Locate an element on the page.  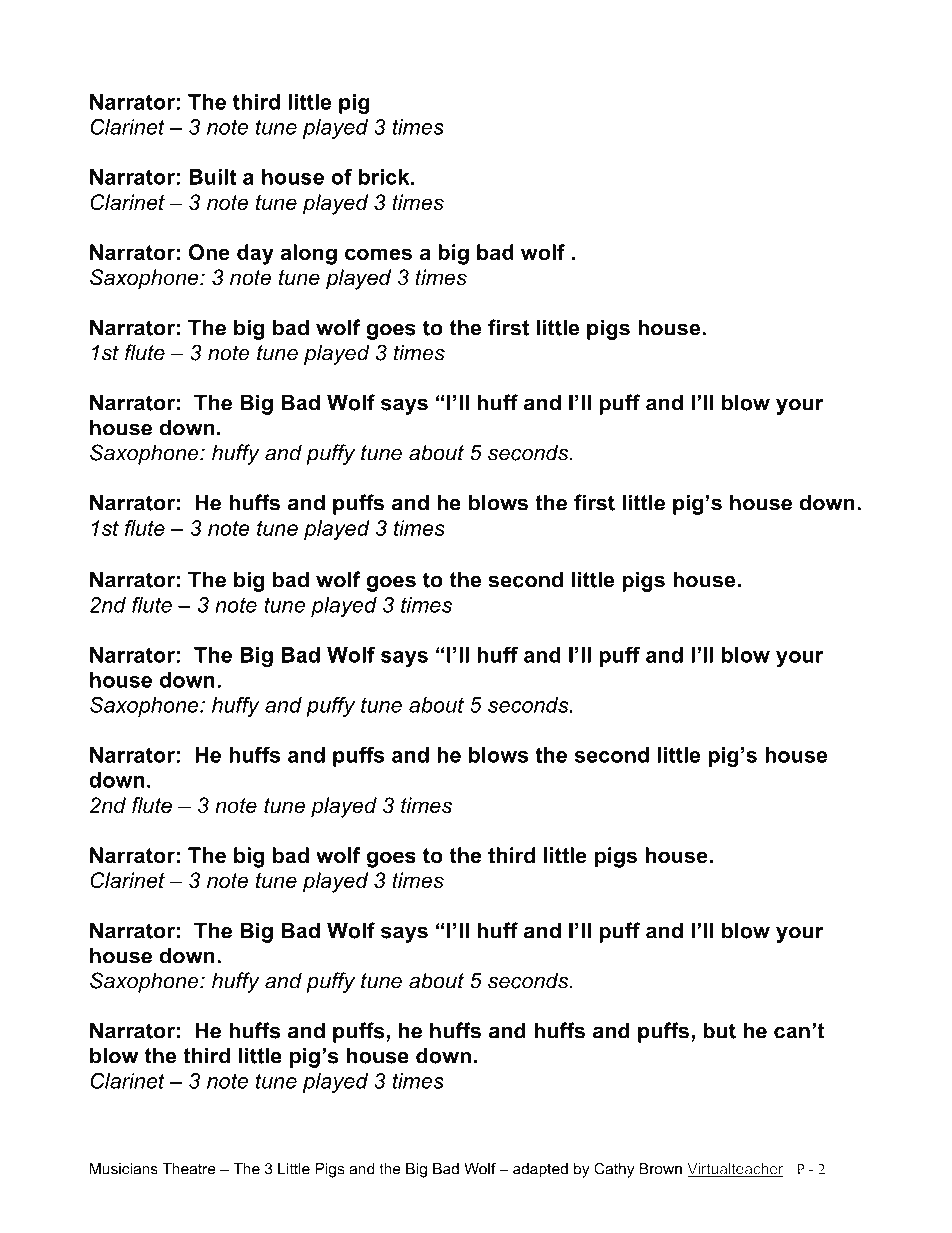
Built is located at coordinates (212, 177).
